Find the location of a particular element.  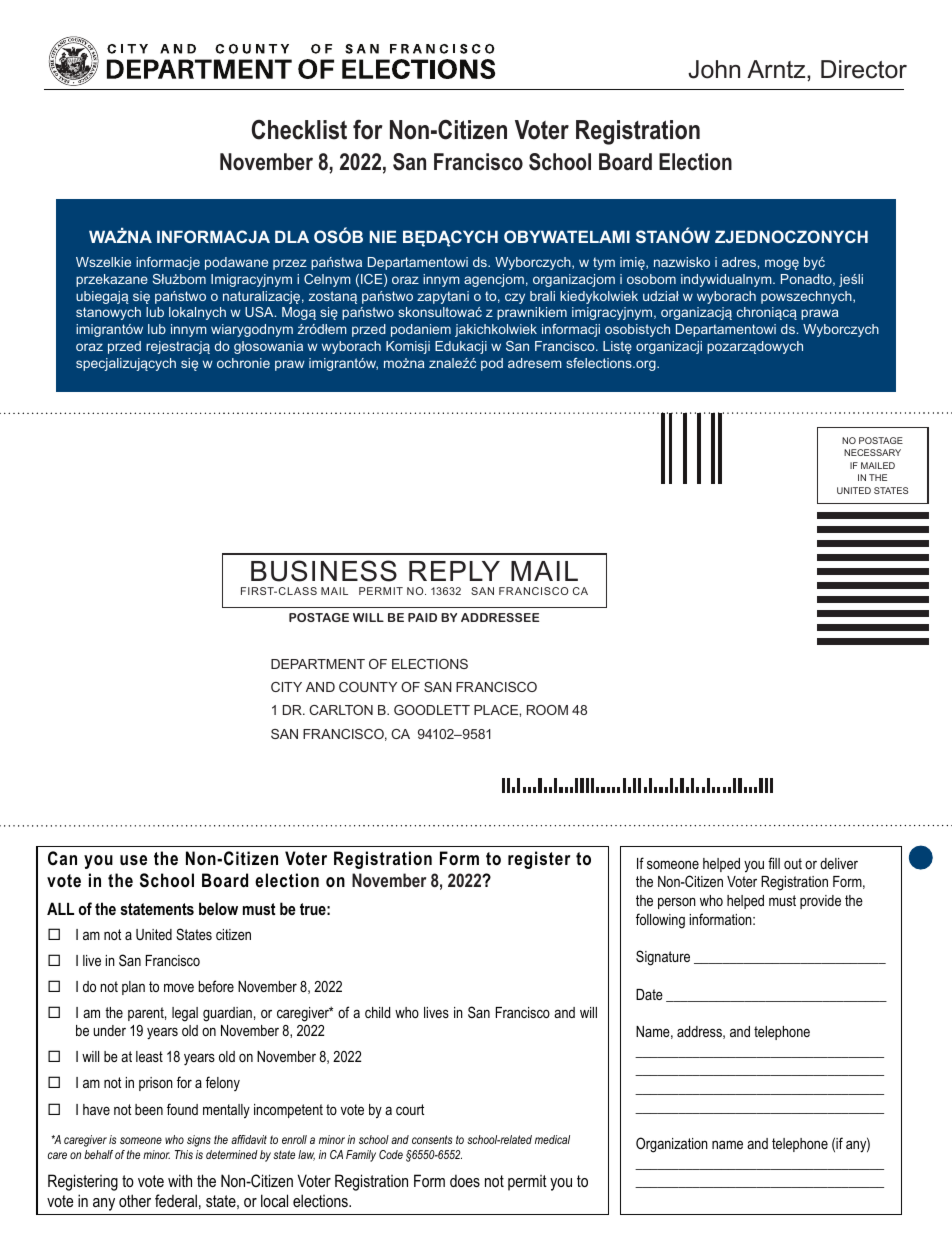

John is located at coordinates (714, 69).
